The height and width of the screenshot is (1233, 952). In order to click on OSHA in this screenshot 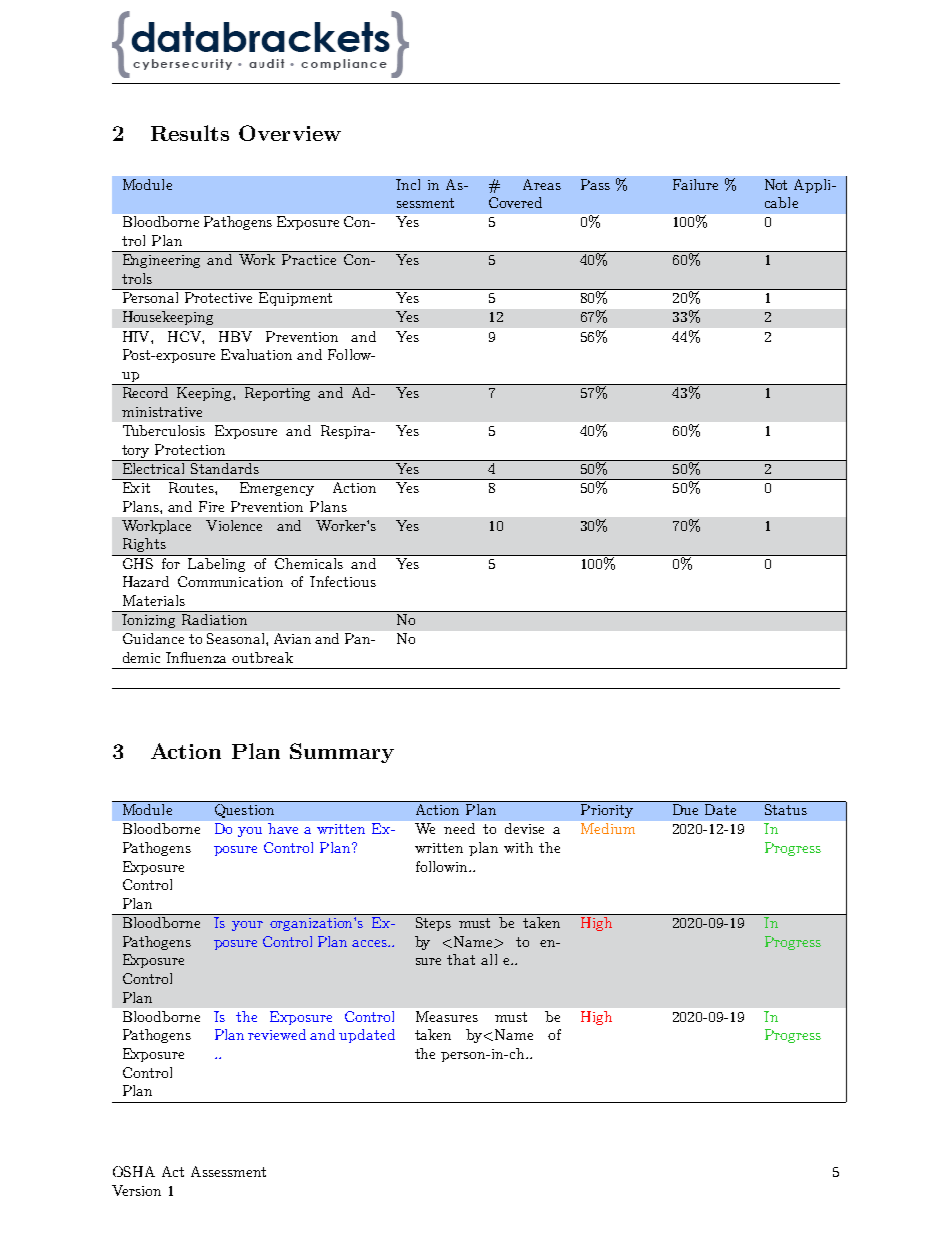, I will do `click(134, 1171)`.
